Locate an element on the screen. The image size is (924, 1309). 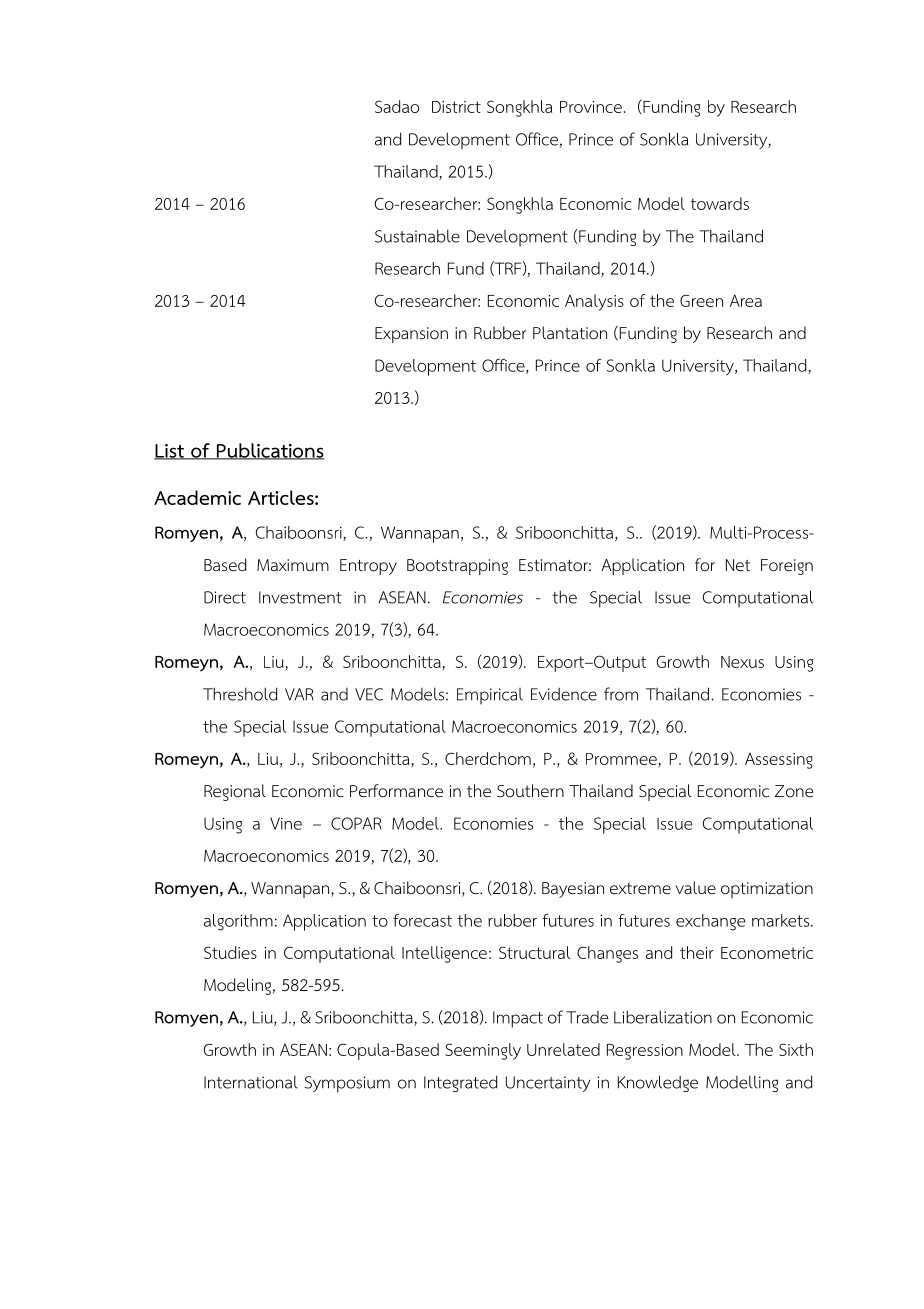
International is located at coordinates (251, 1082).
